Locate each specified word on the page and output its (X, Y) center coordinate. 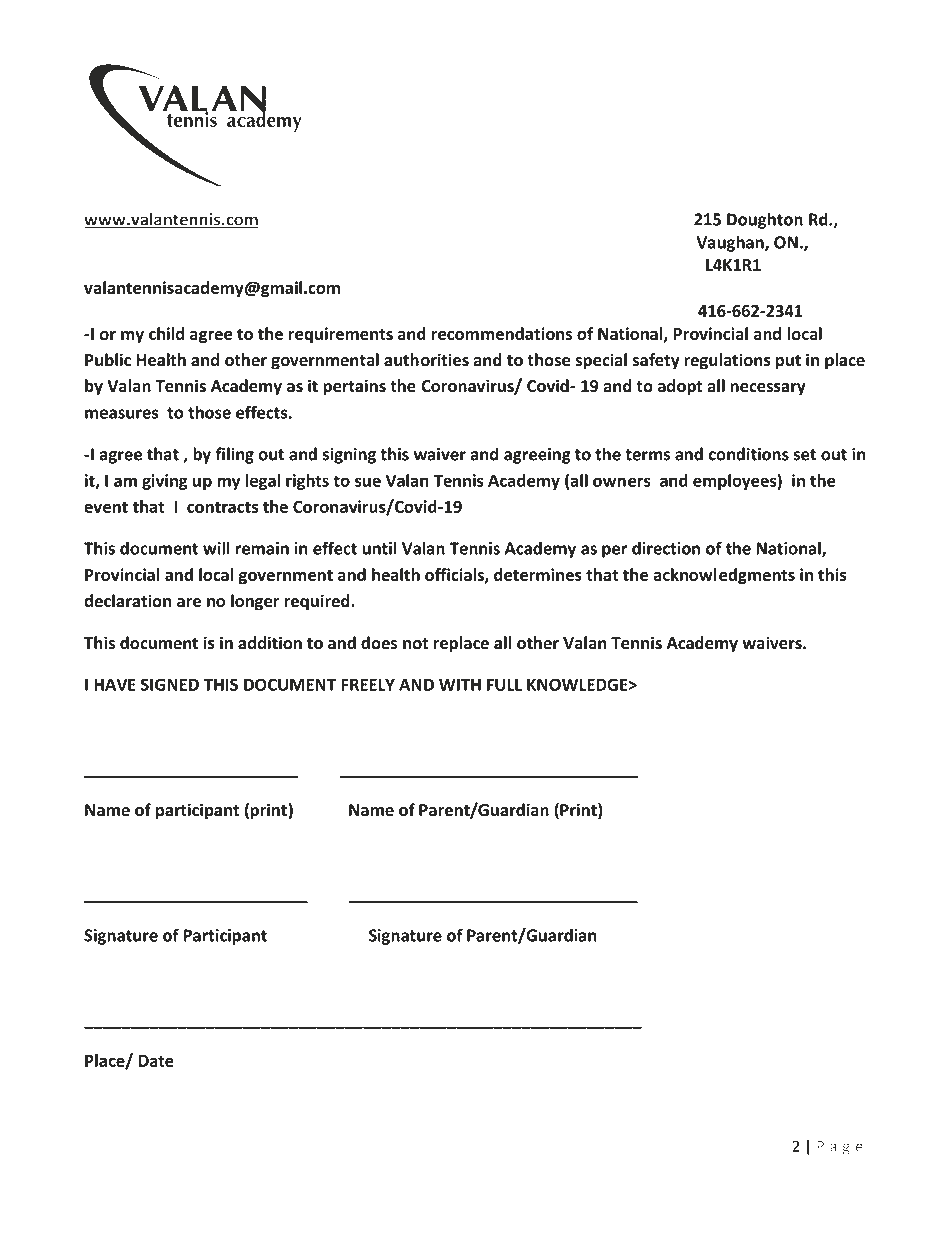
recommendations (502, 333)
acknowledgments (724, 576)
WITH (460, 684)
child (166, 333)
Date (156, 1061)
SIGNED (170, 684)
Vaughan (731, 243)
